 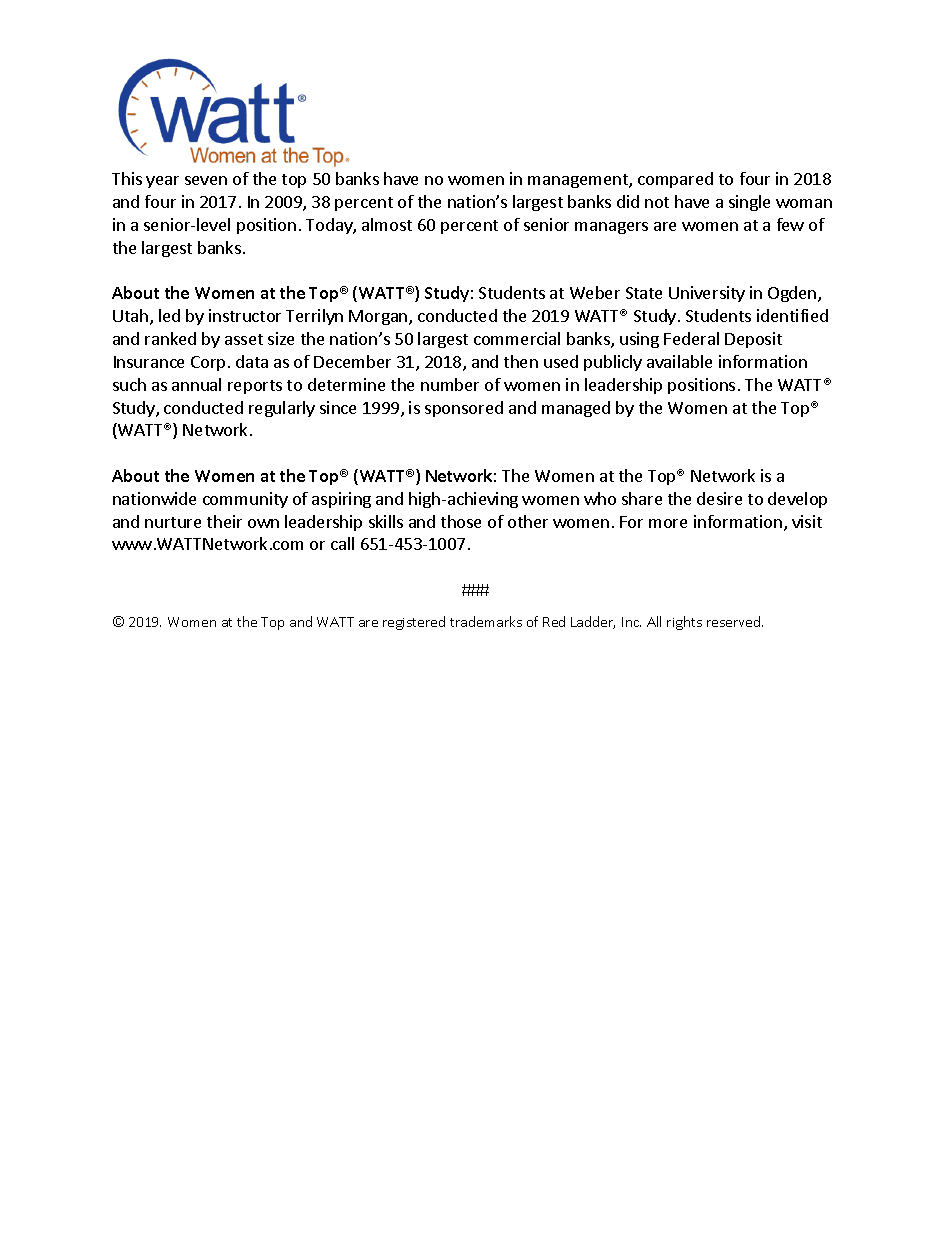 What do you see at coordinates (517, 338) in the screenshot?
I see `commercial` at bounding box center [517, 338].
